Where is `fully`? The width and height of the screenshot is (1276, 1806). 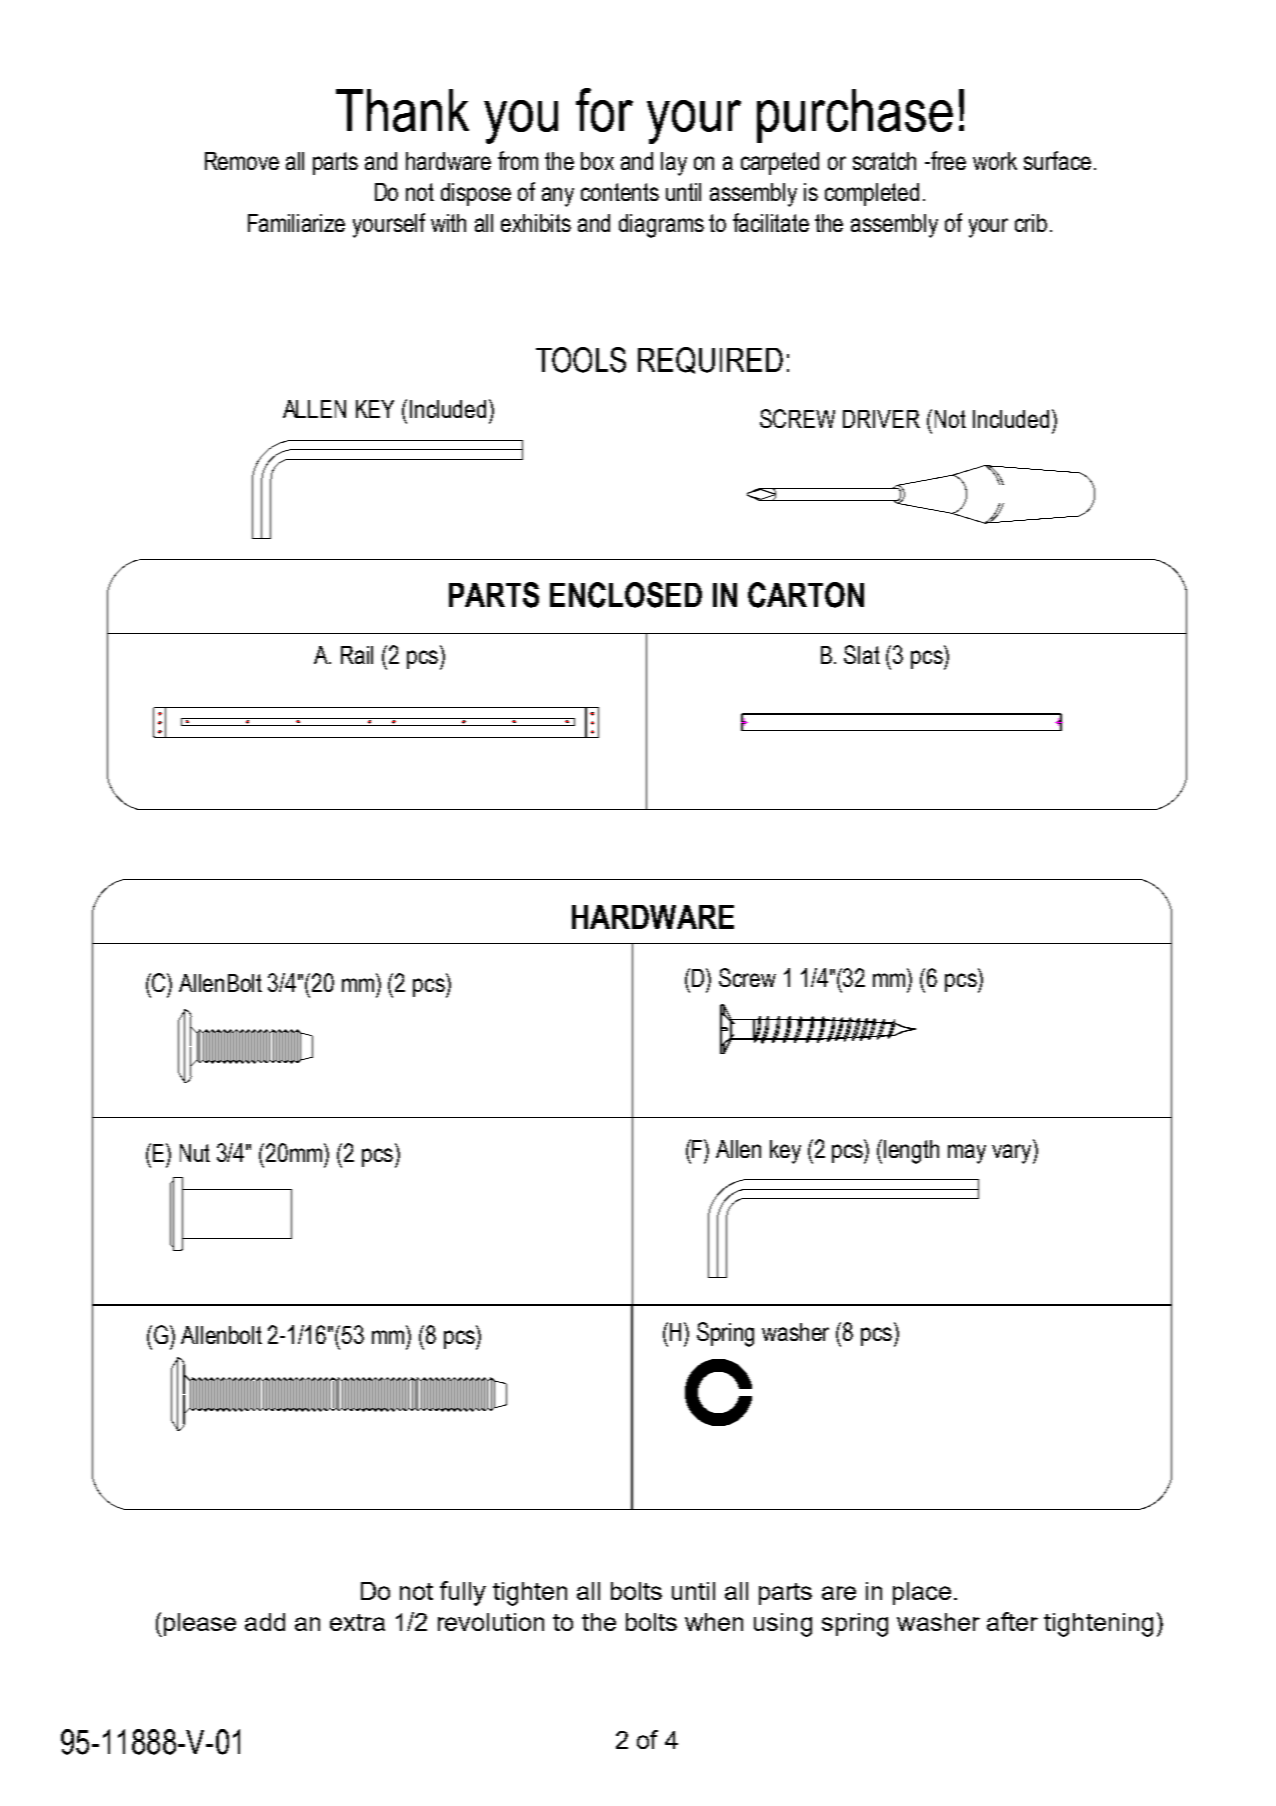
fully is located at coordinates (463, 1593).
